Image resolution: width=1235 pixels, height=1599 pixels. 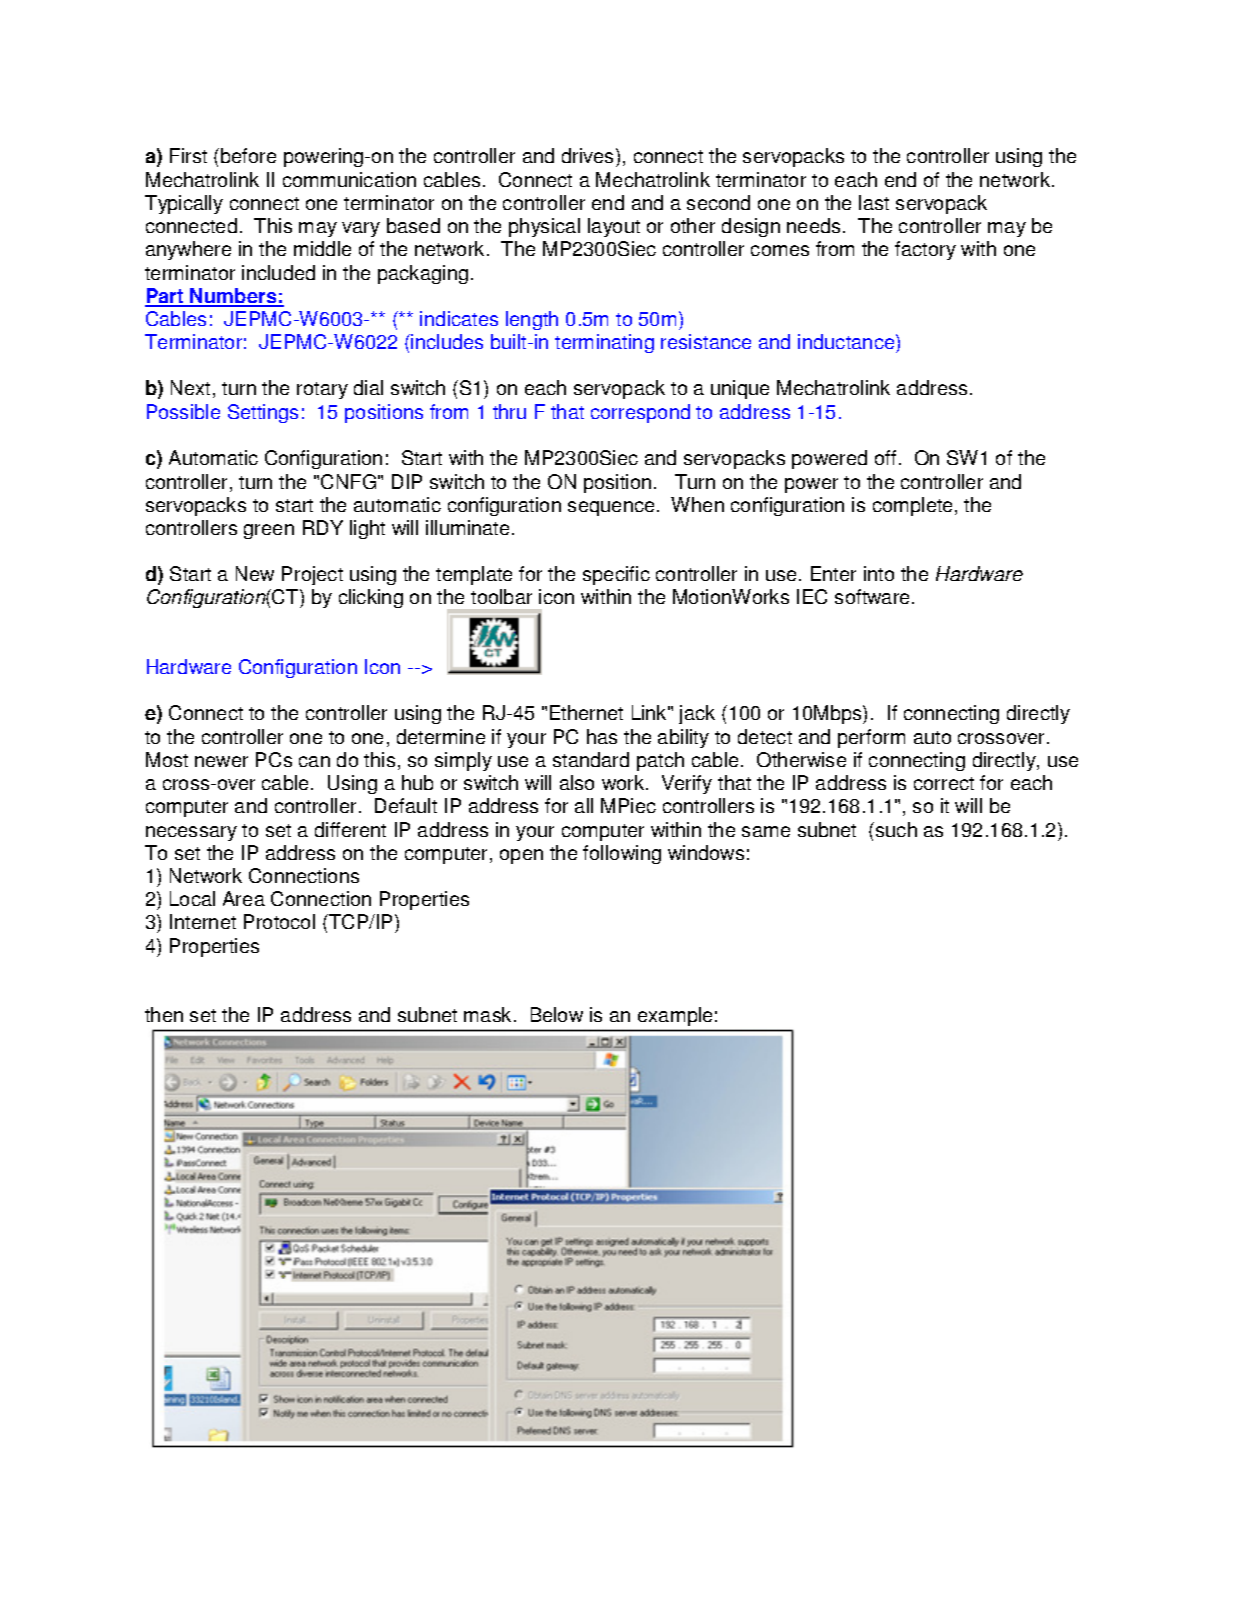 What do you see at coordinates (221, 761) in the screenshot?
I see `newer` at bounding box center [221, 761].
